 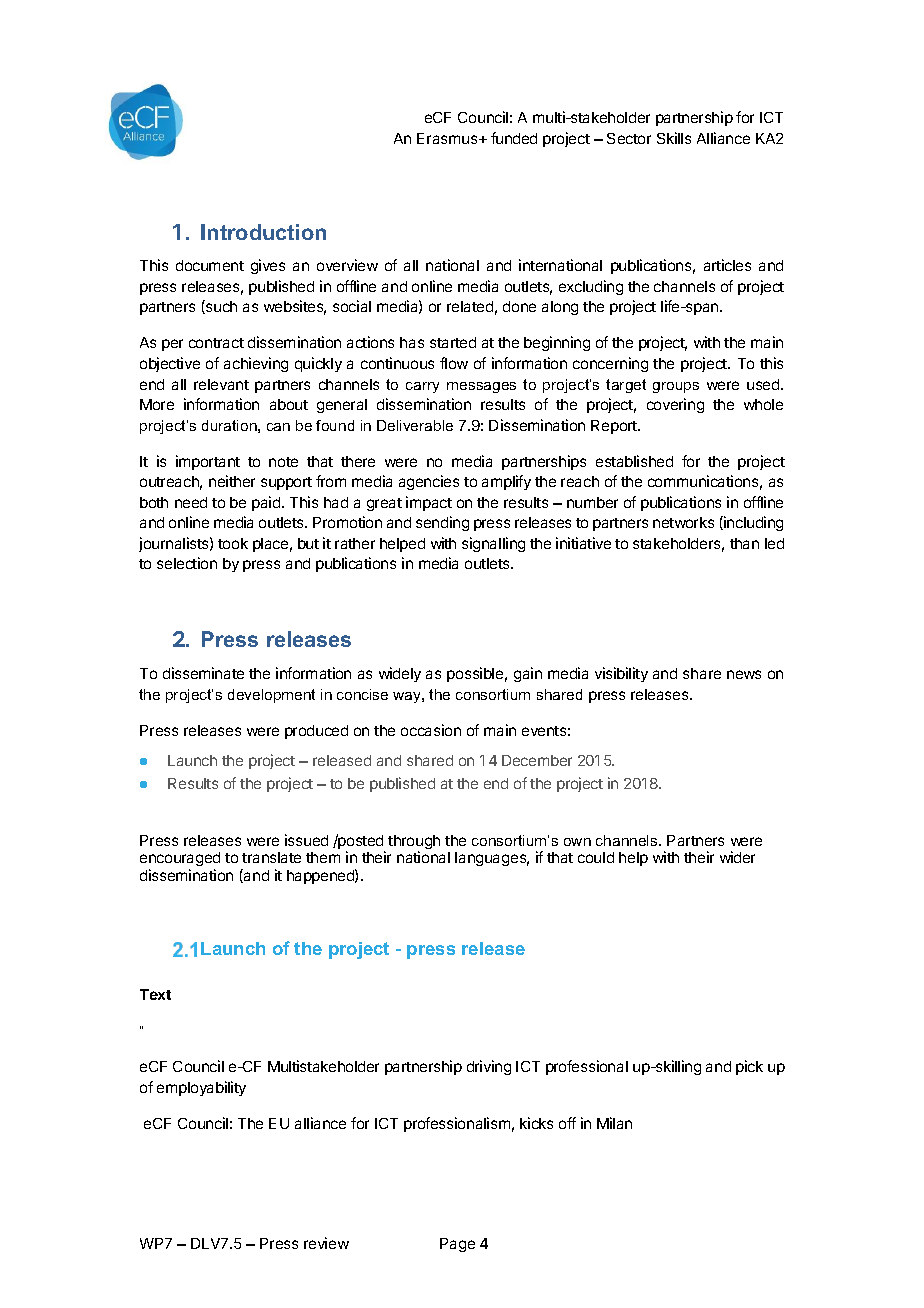 I want to click on occasion, so click(x=431, y=730).
